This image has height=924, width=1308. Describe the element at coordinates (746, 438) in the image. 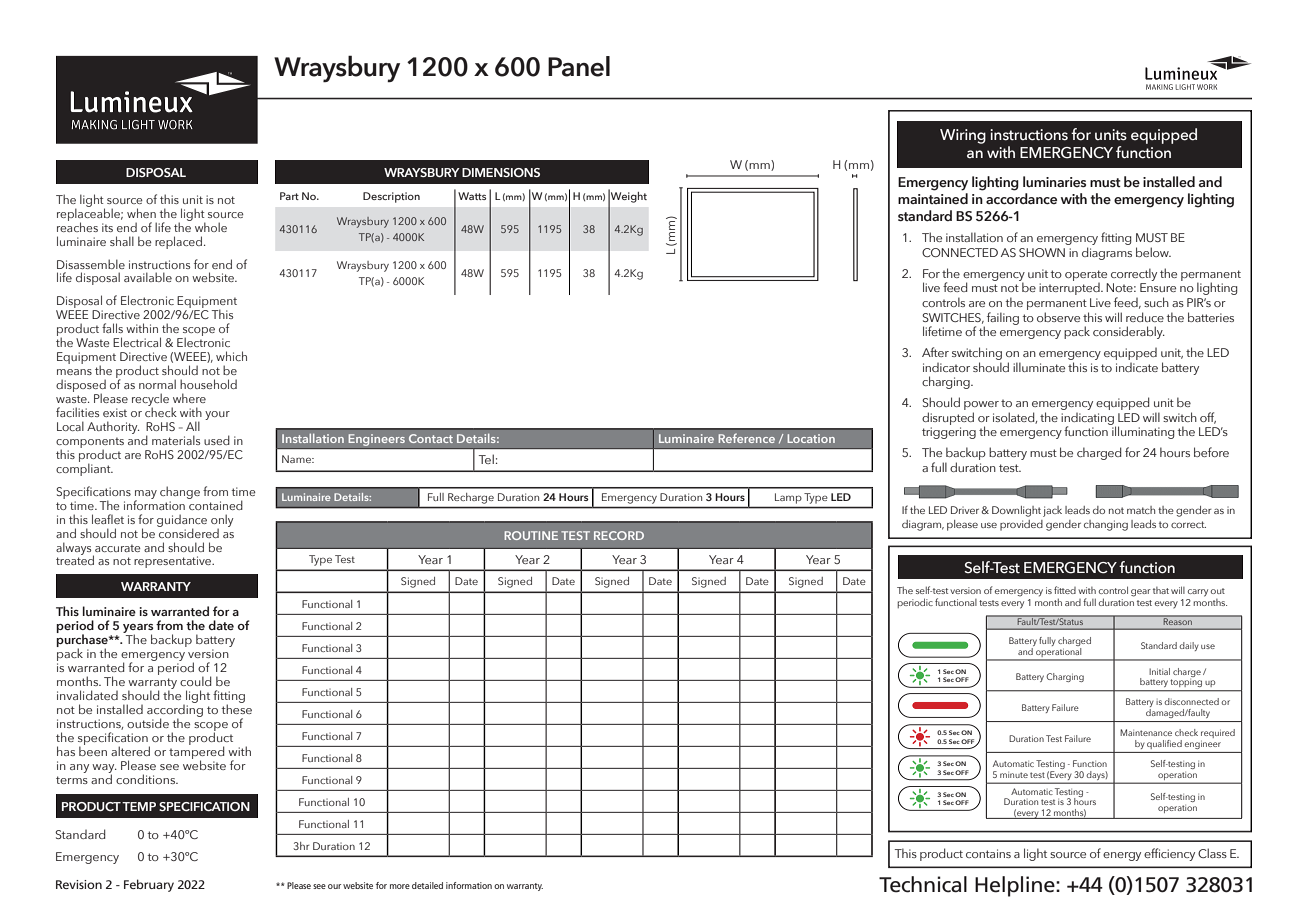

I see `Reference` at that location.
